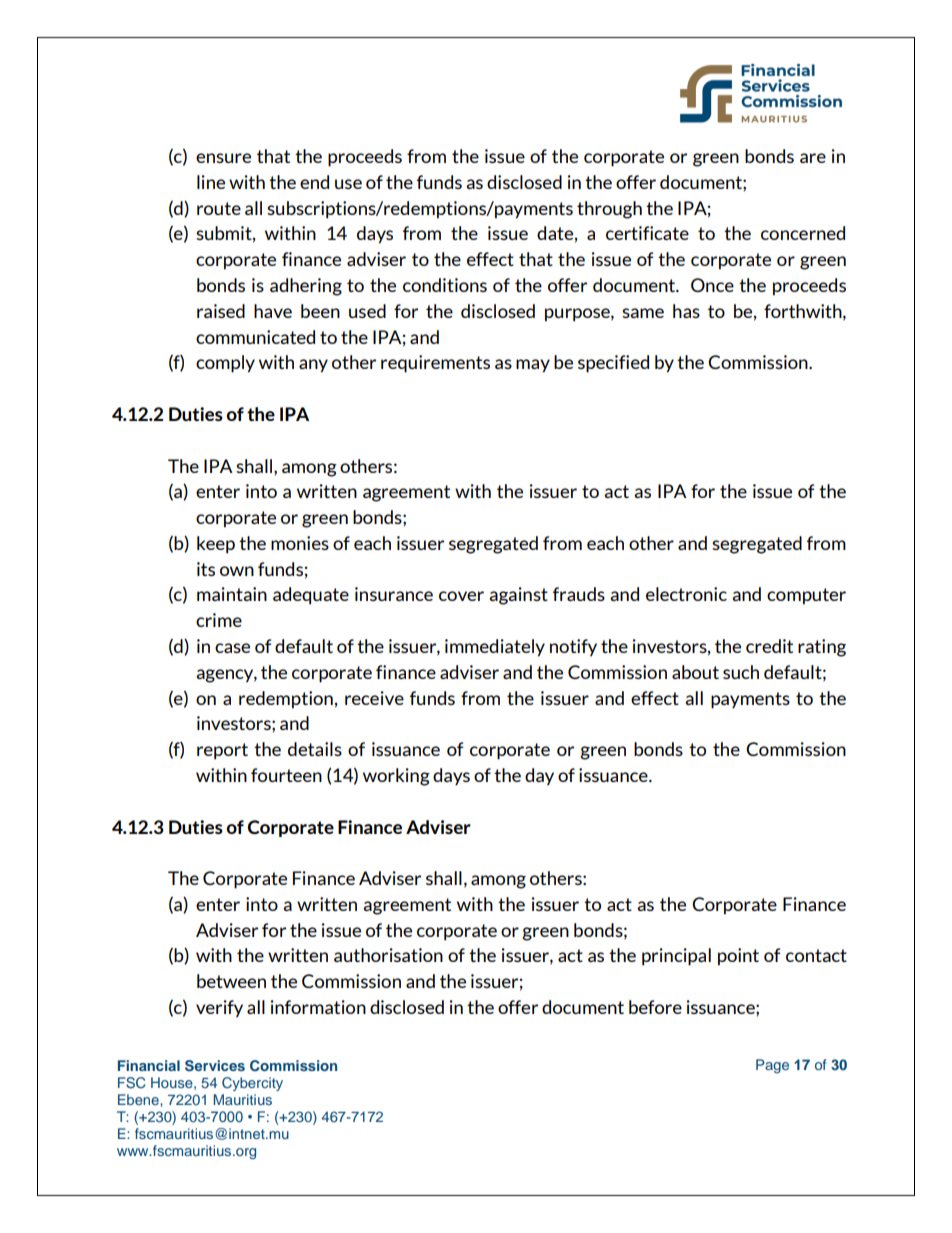  Describe the element at coordinates (388, 955) in the document. I see `authorisation` at that location.
